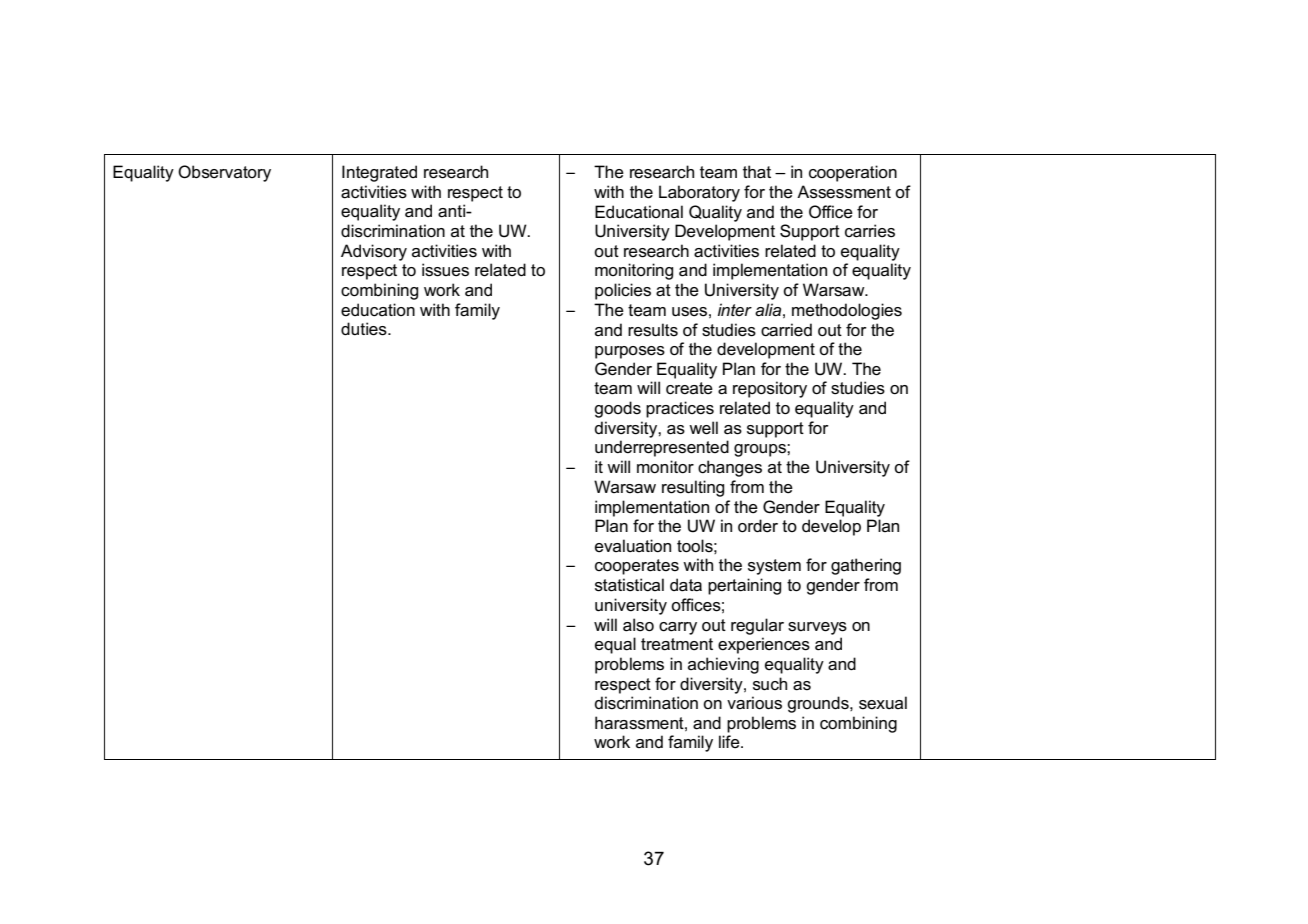 The width and height of the page is (1308, 924). What do you see at coordinates (699, 193) in the page?
I see `Laboratory` at bounding box center [699, 193].
